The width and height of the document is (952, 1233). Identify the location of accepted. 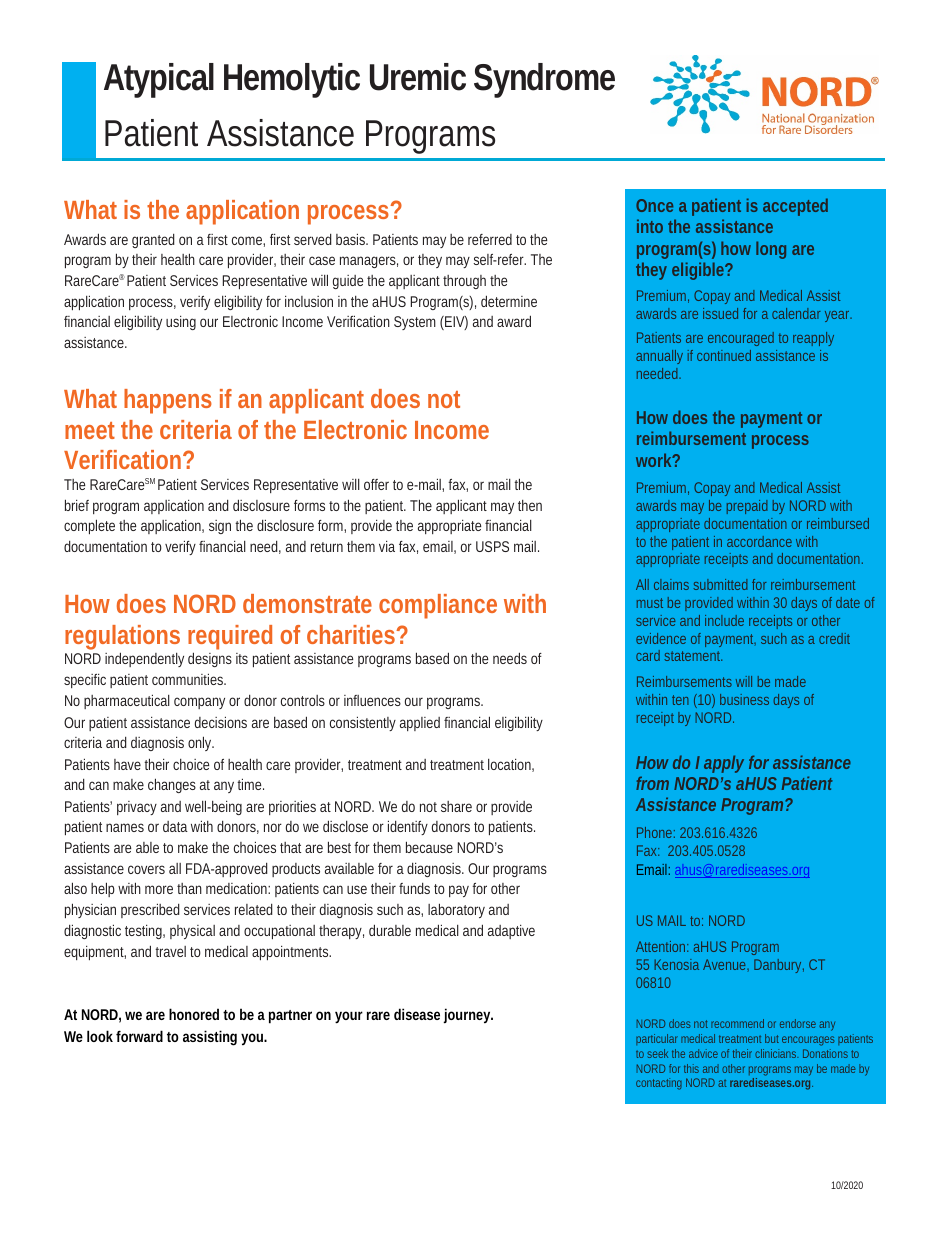
(795, 207).
